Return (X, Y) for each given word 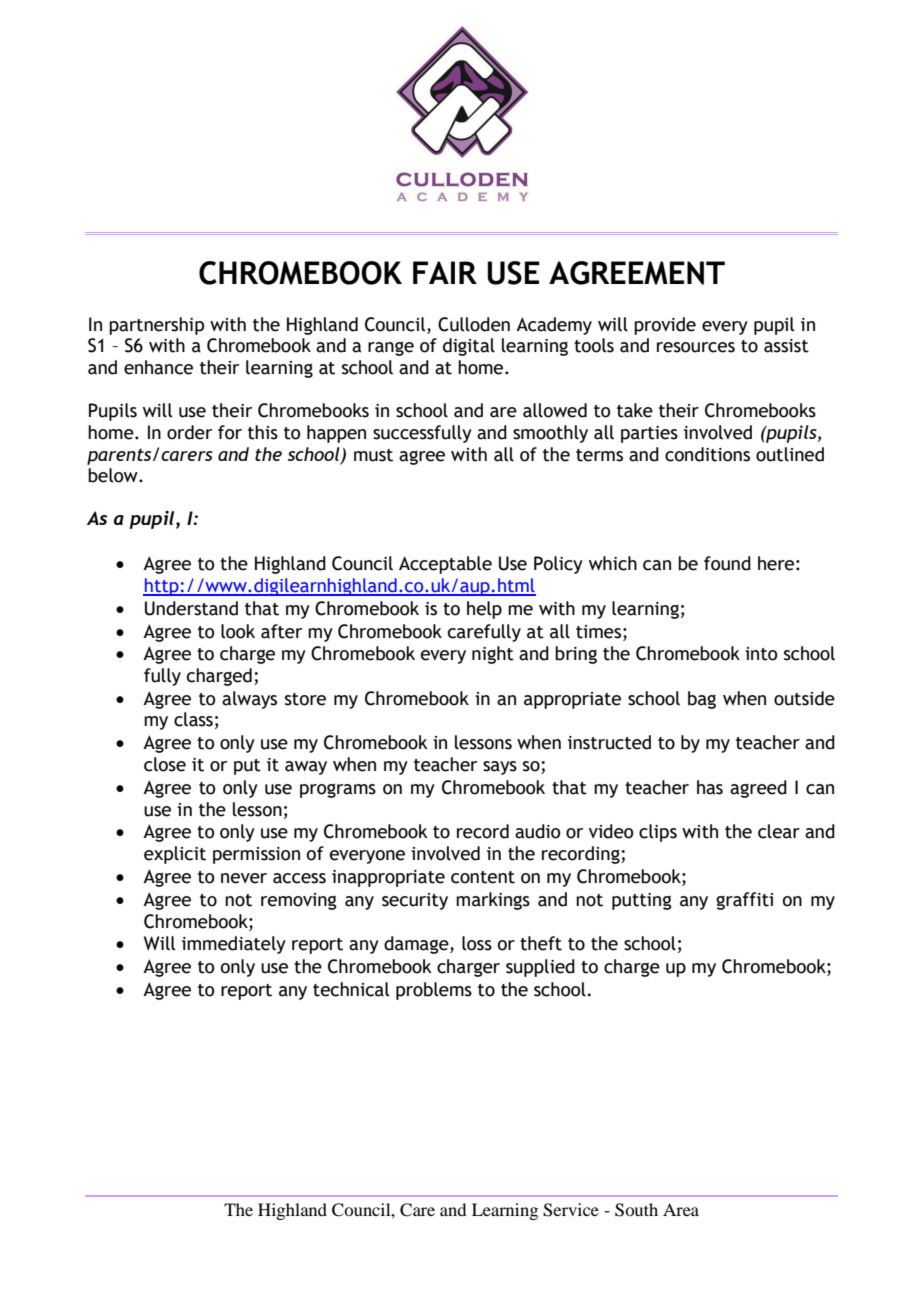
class (193, 719)
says (500, 768)
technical (351, 989)
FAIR (445, 272)
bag (702, 700)
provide (665, 326)
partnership (156, 326)
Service (571, 1210)
